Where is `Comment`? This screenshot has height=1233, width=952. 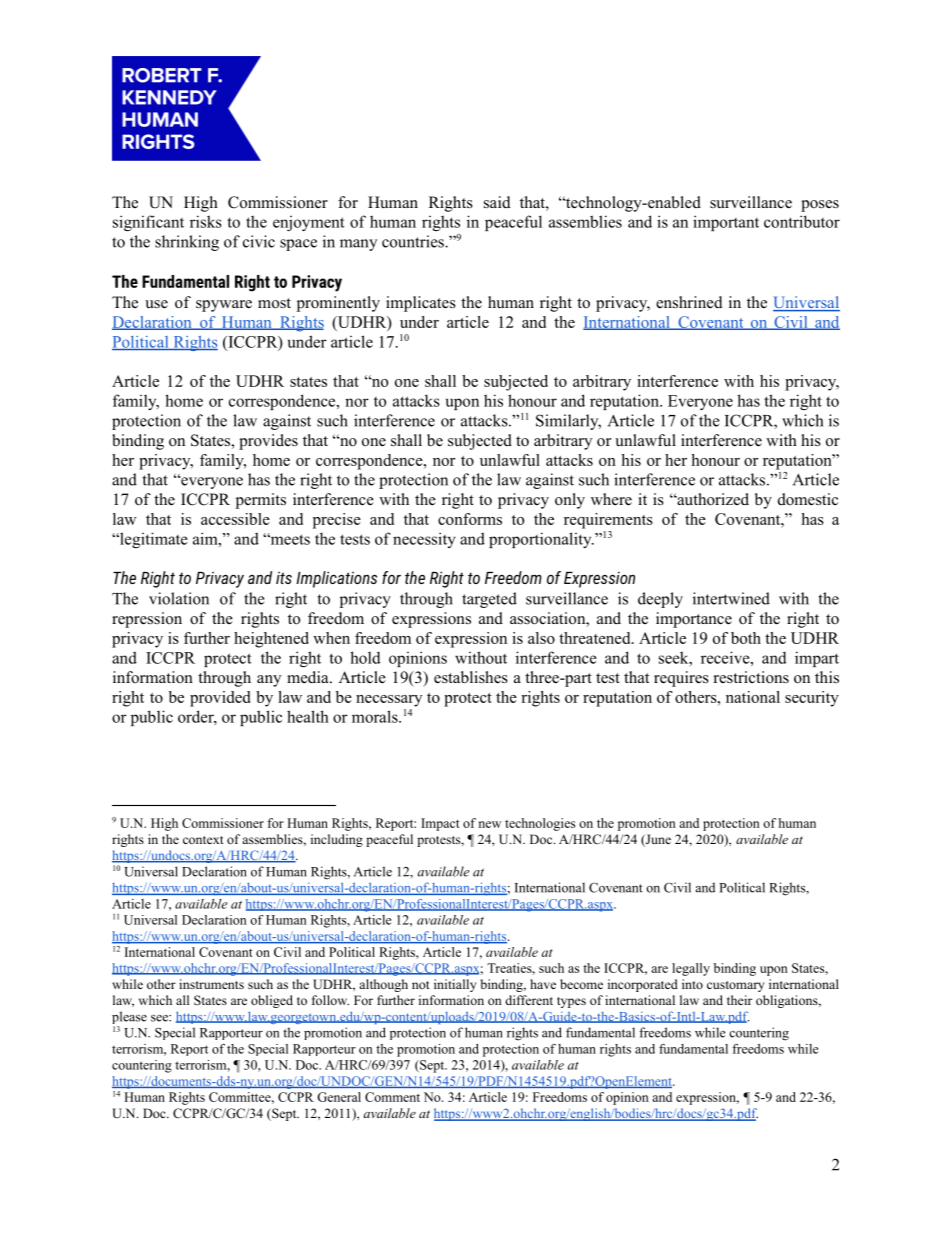 Comment is located at coordinates (392, 1097).
